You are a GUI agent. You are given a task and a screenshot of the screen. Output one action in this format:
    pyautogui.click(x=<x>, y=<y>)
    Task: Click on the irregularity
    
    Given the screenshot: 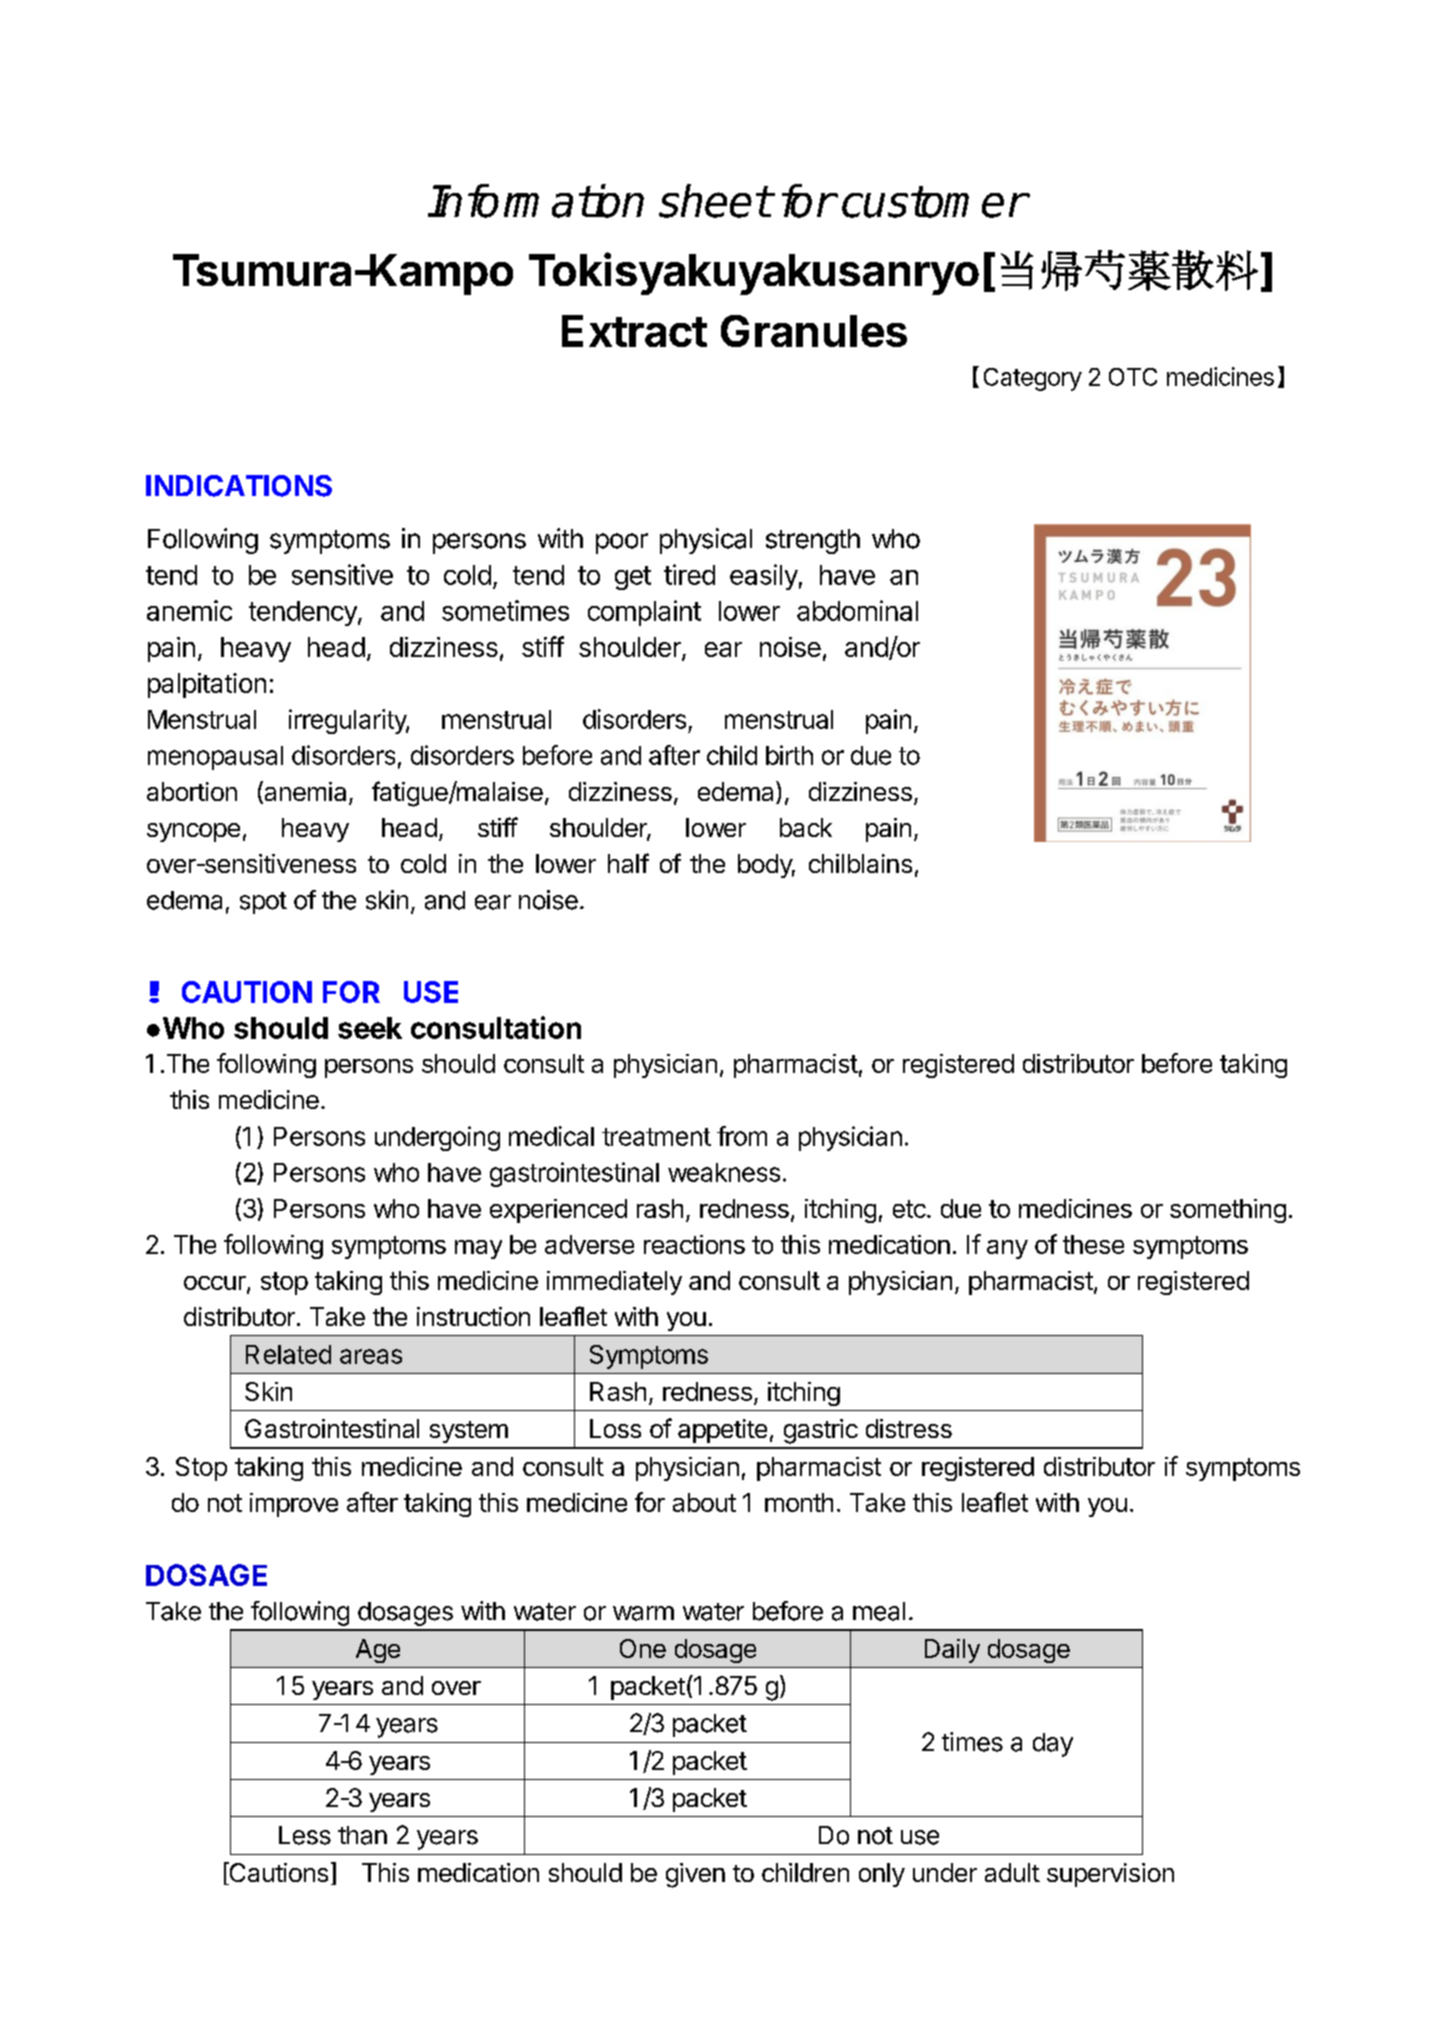 What is the action you would take?
    pyautogui.click(x=349, y=721)
